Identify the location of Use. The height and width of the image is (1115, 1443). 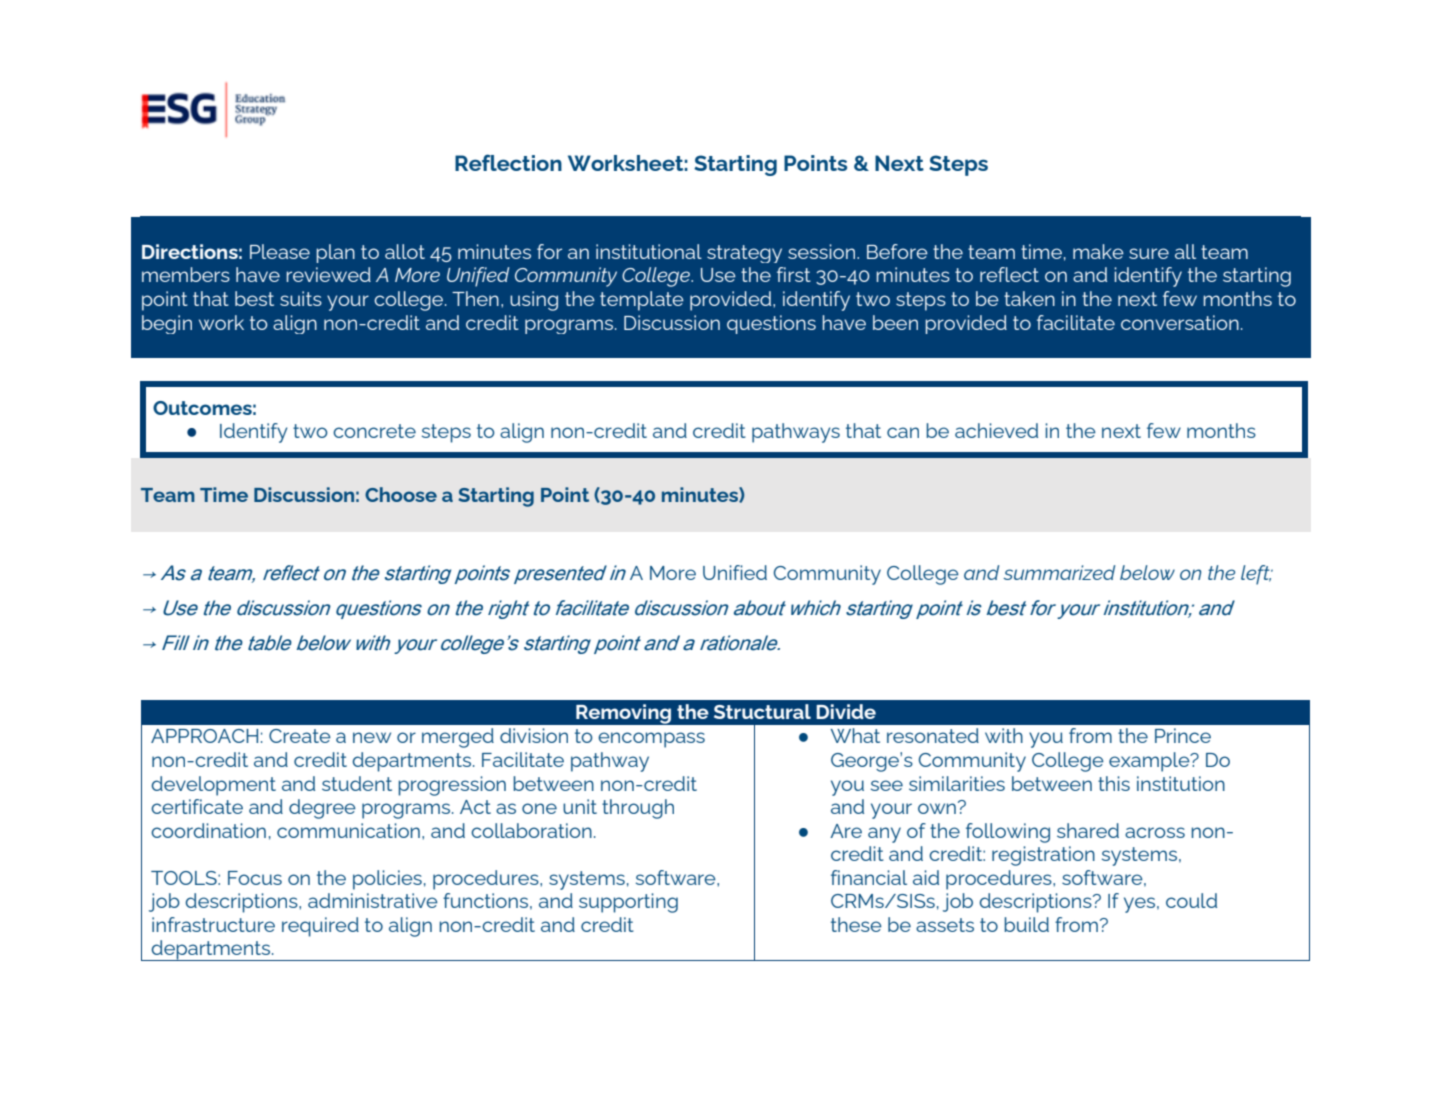
(718, 275).
